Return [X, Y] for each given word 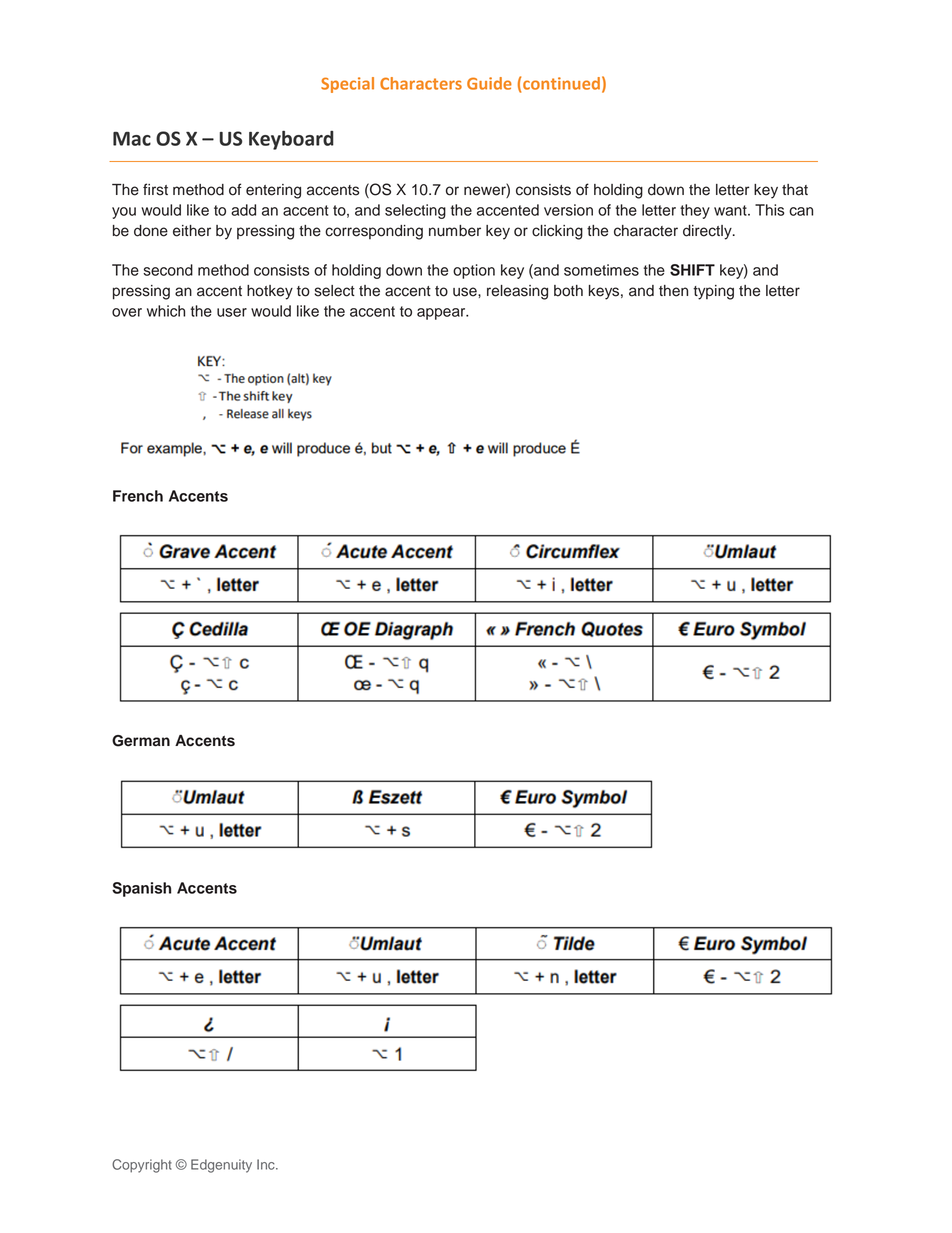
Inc [267, 1164]
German [141, 741]
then [673, 291]
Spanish [141, 889]
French [138, 496]
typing [713, 292]
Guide [489, 83]
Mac [132, 139]
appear [442, 314]
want [731, 210]
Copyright [142, 1166]
